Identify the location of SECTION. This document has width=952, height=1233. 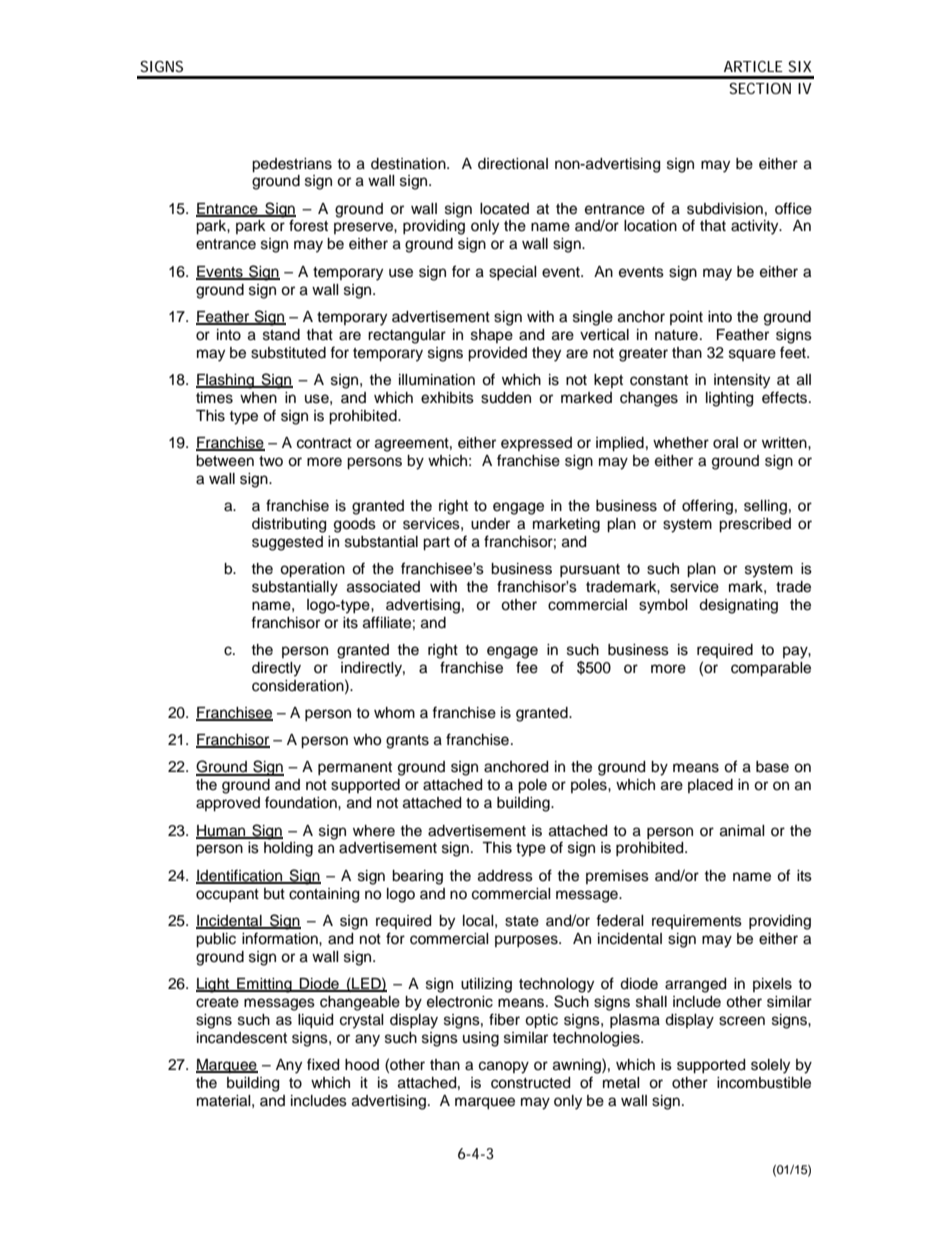
(760, 88).
